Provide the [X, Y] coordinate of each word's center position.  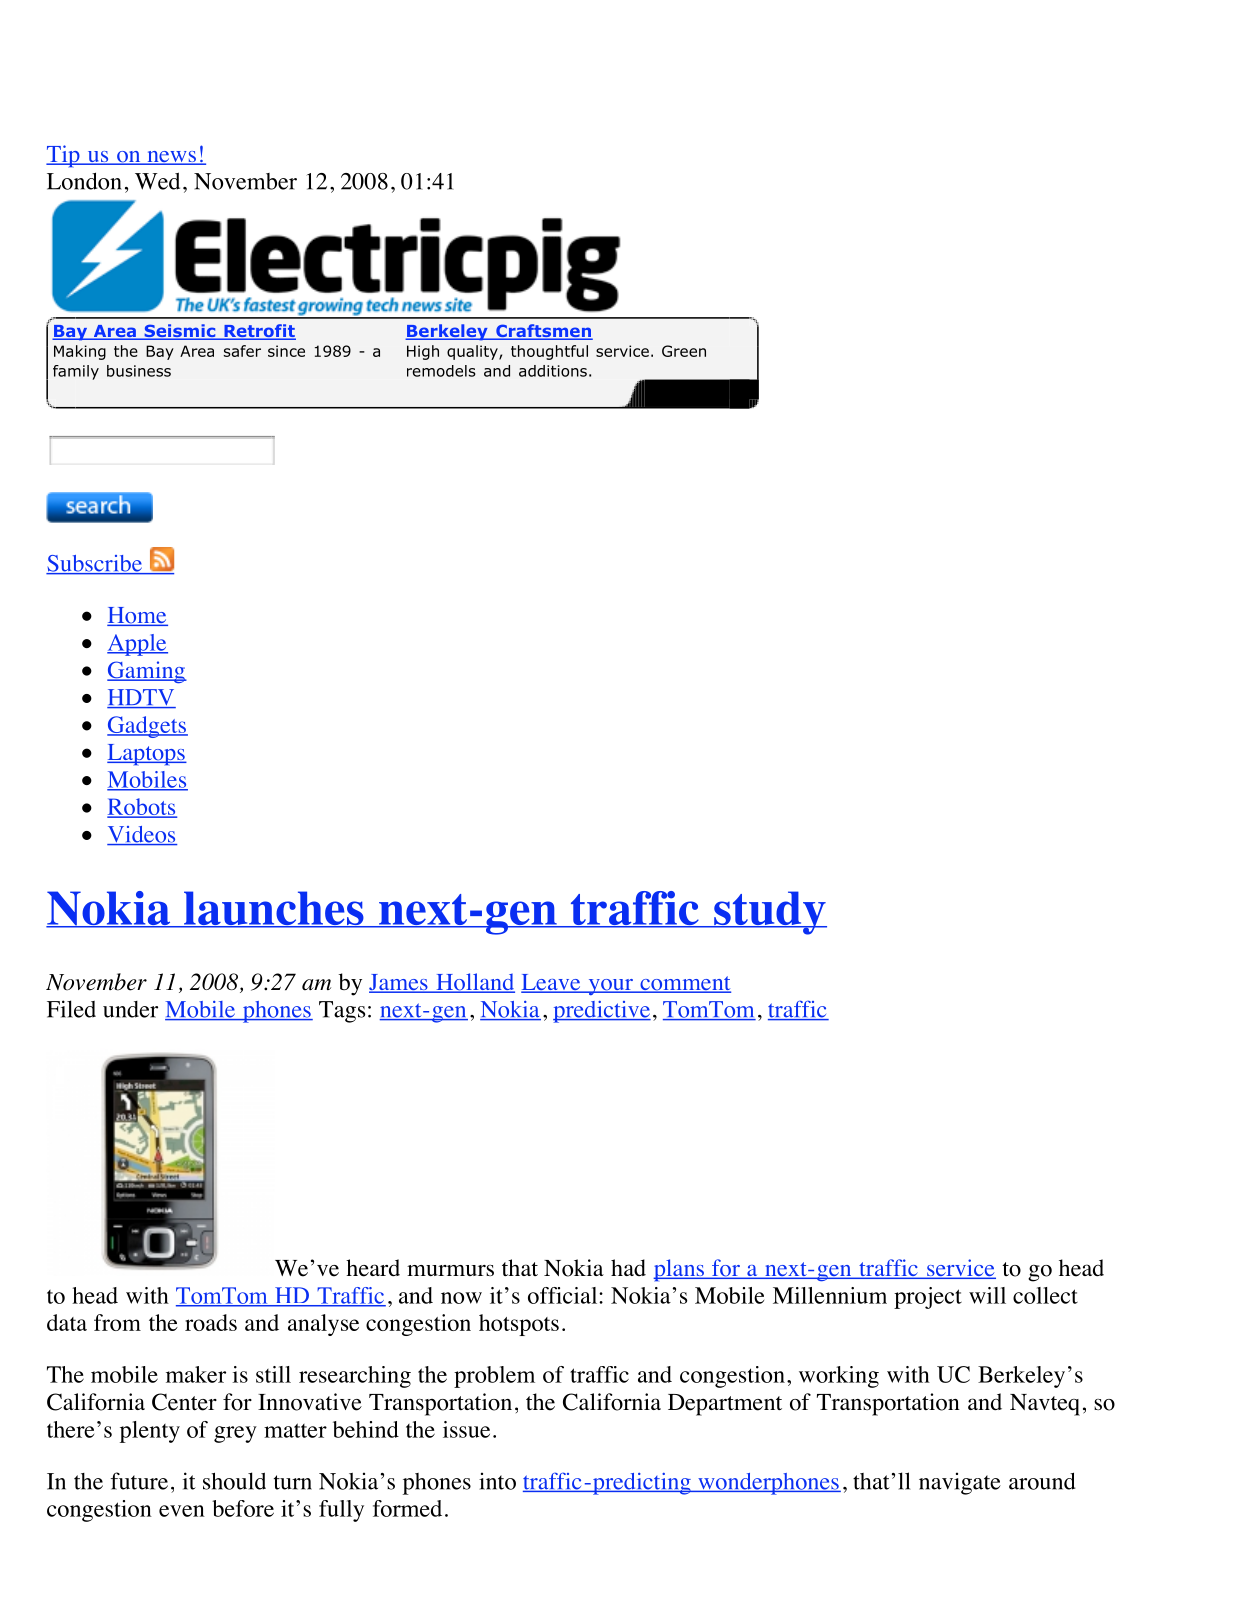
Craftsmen [543, 332]
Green [684, 351]
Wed [157, 181]
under [130, 1009]
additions [553, 371]
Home [137, 616]
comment [684, 984]
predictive [602, 1012]
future [139, 1481]
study [769, 913]
